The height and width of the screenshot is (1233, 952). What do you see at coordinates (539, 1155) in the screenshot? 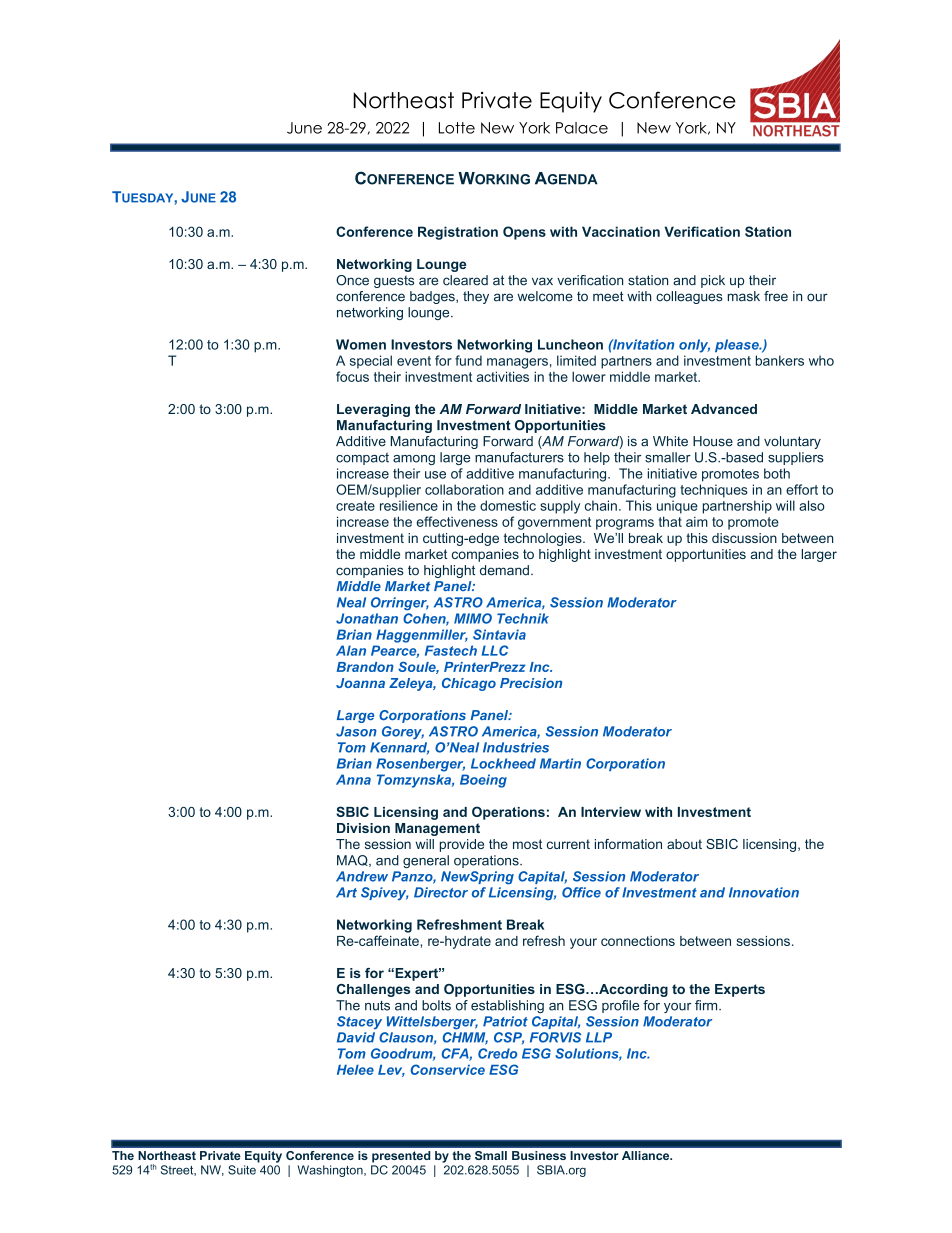
I see `Business` at bounding box center [539, 1155].
